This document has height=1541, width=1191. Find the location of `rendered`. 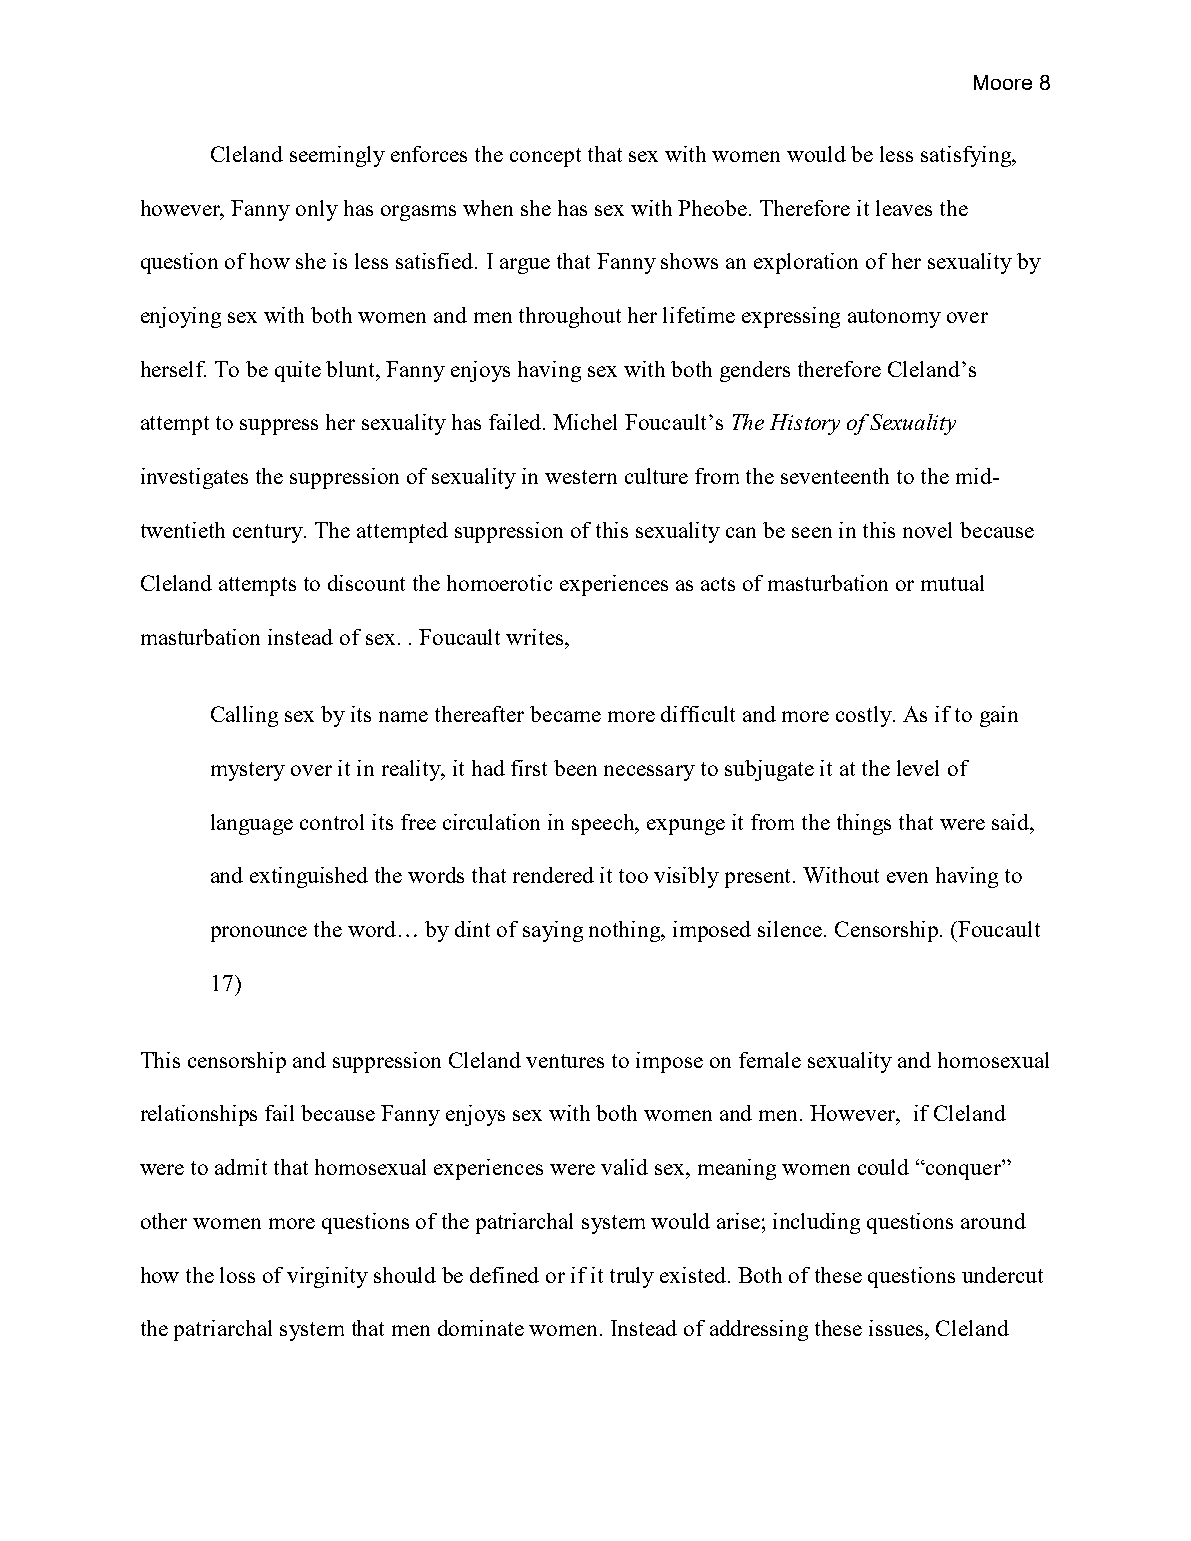

rendered is located at coordinates (553, 875).
